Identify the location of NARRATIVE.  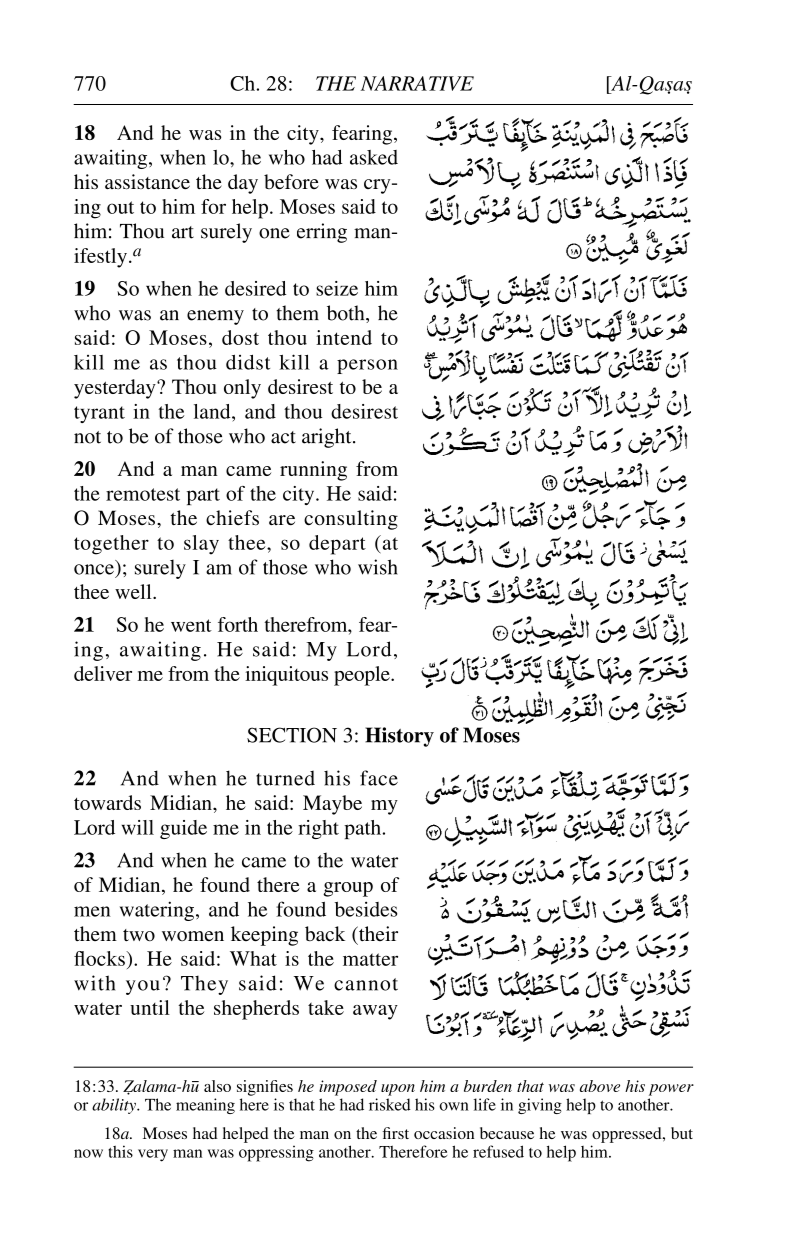
(417, 83).
